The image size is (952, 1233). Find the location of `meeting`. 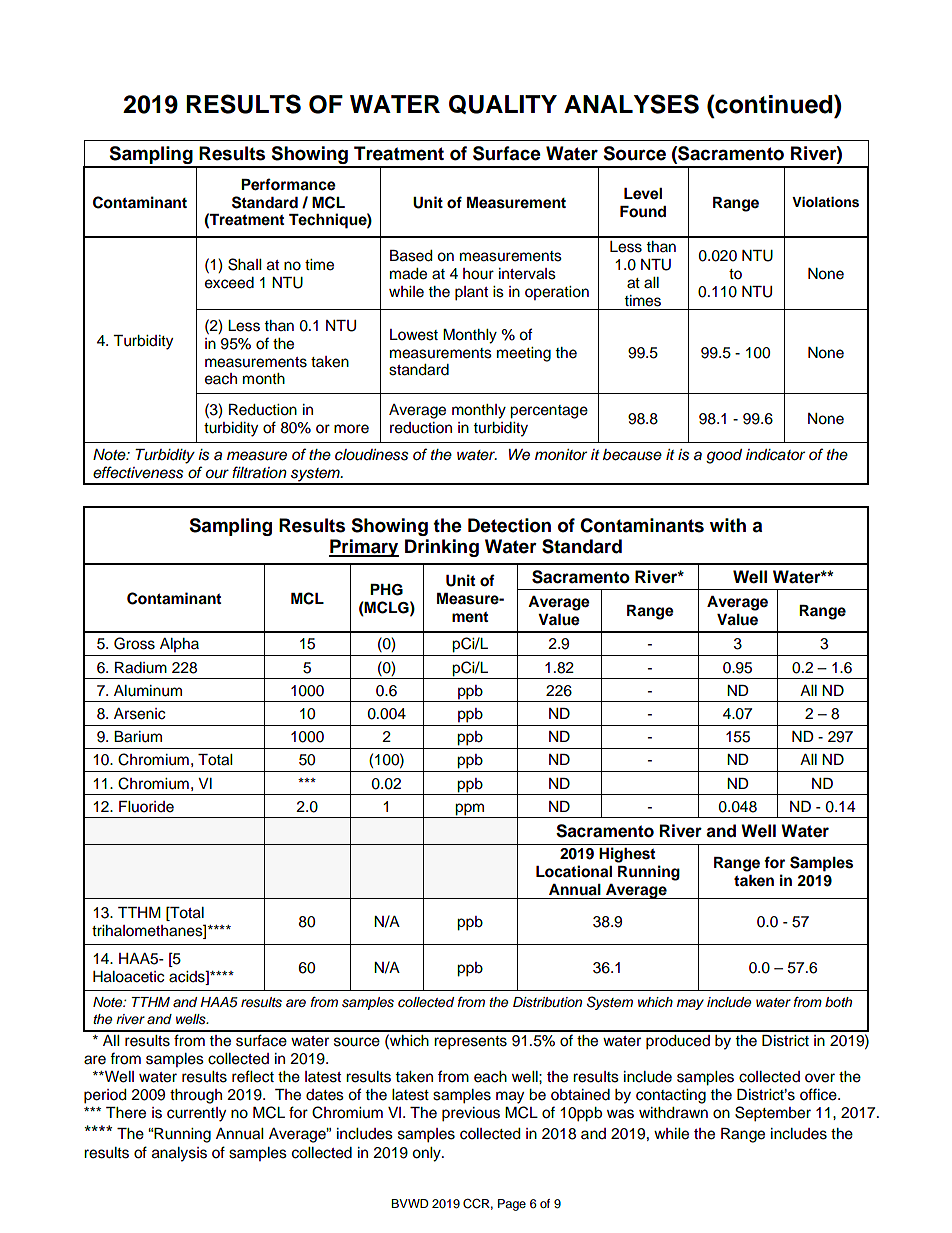

meeting is located at coordinates (524, 354).
